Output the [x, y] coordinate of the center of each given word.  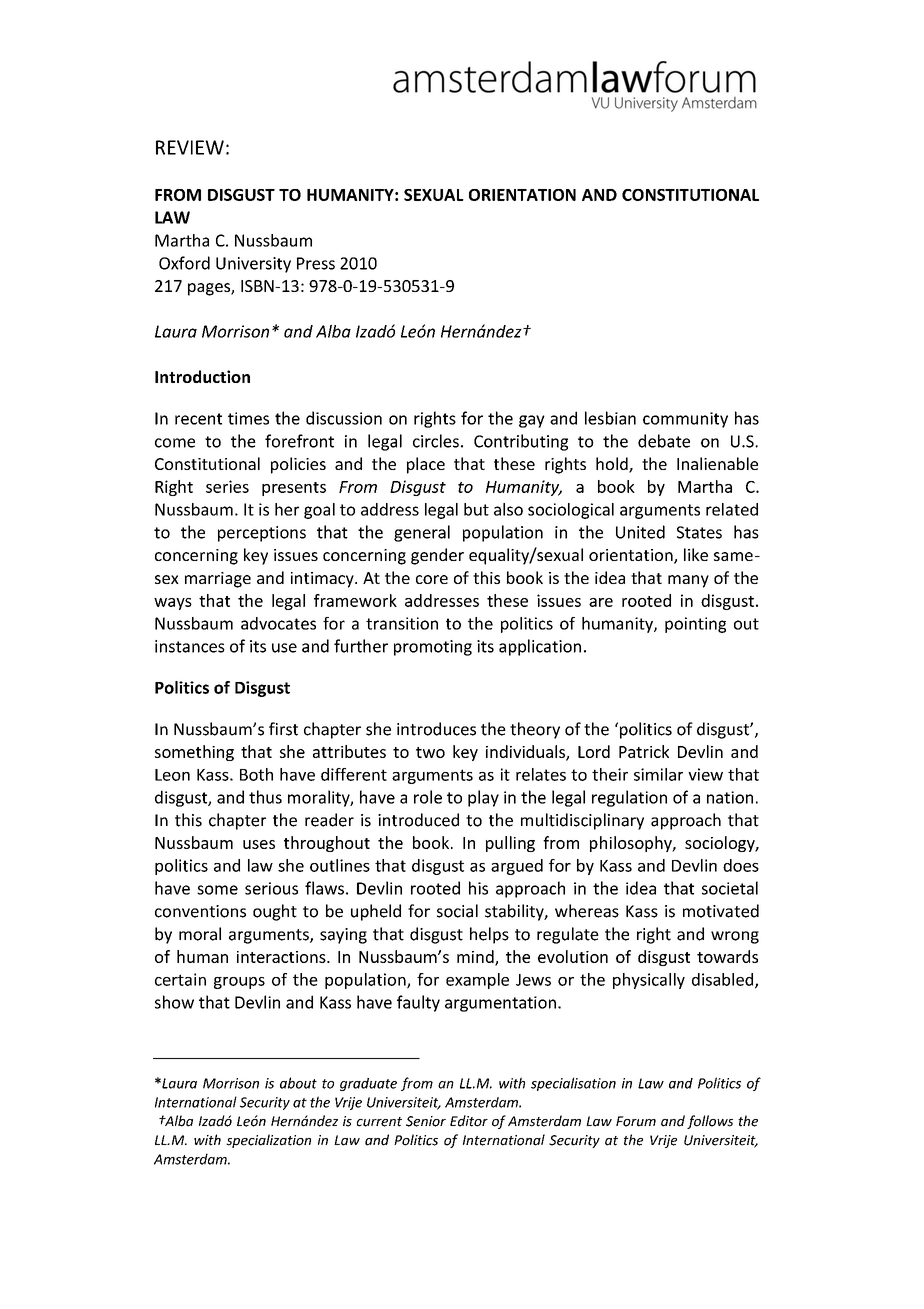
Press [316, 263]
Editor [469, 1121]
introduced [418, 820]
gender [437, 556]
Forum [636, 1121]
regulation [629, 798]
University [253, 265]
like [696, 554]
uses [259, 844]
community [685, 420]
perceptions [262, 534]
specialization [268, 1141]
